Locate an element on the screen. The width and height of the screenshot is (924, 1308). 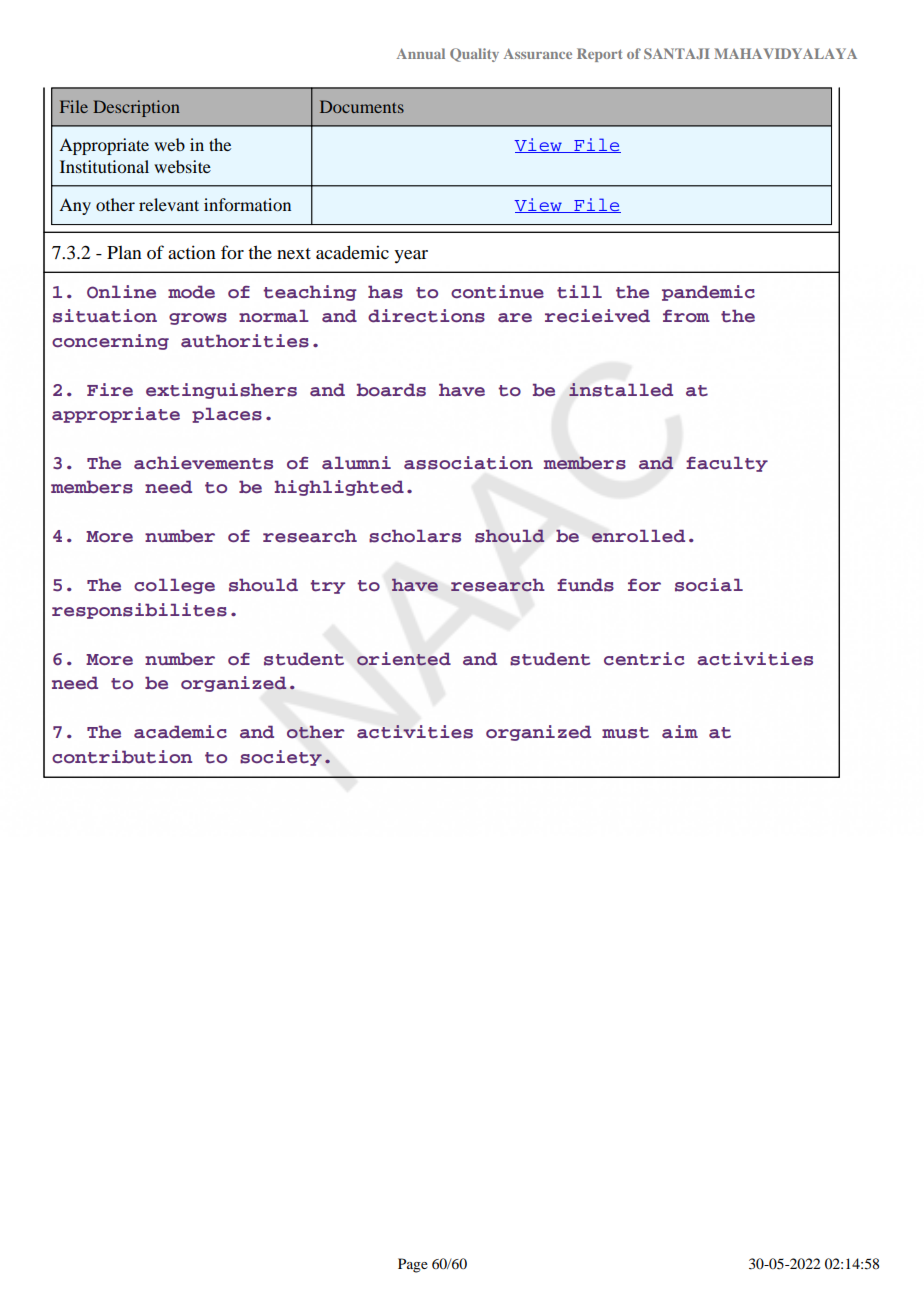
Documents is located at coordinates (362, 106).
